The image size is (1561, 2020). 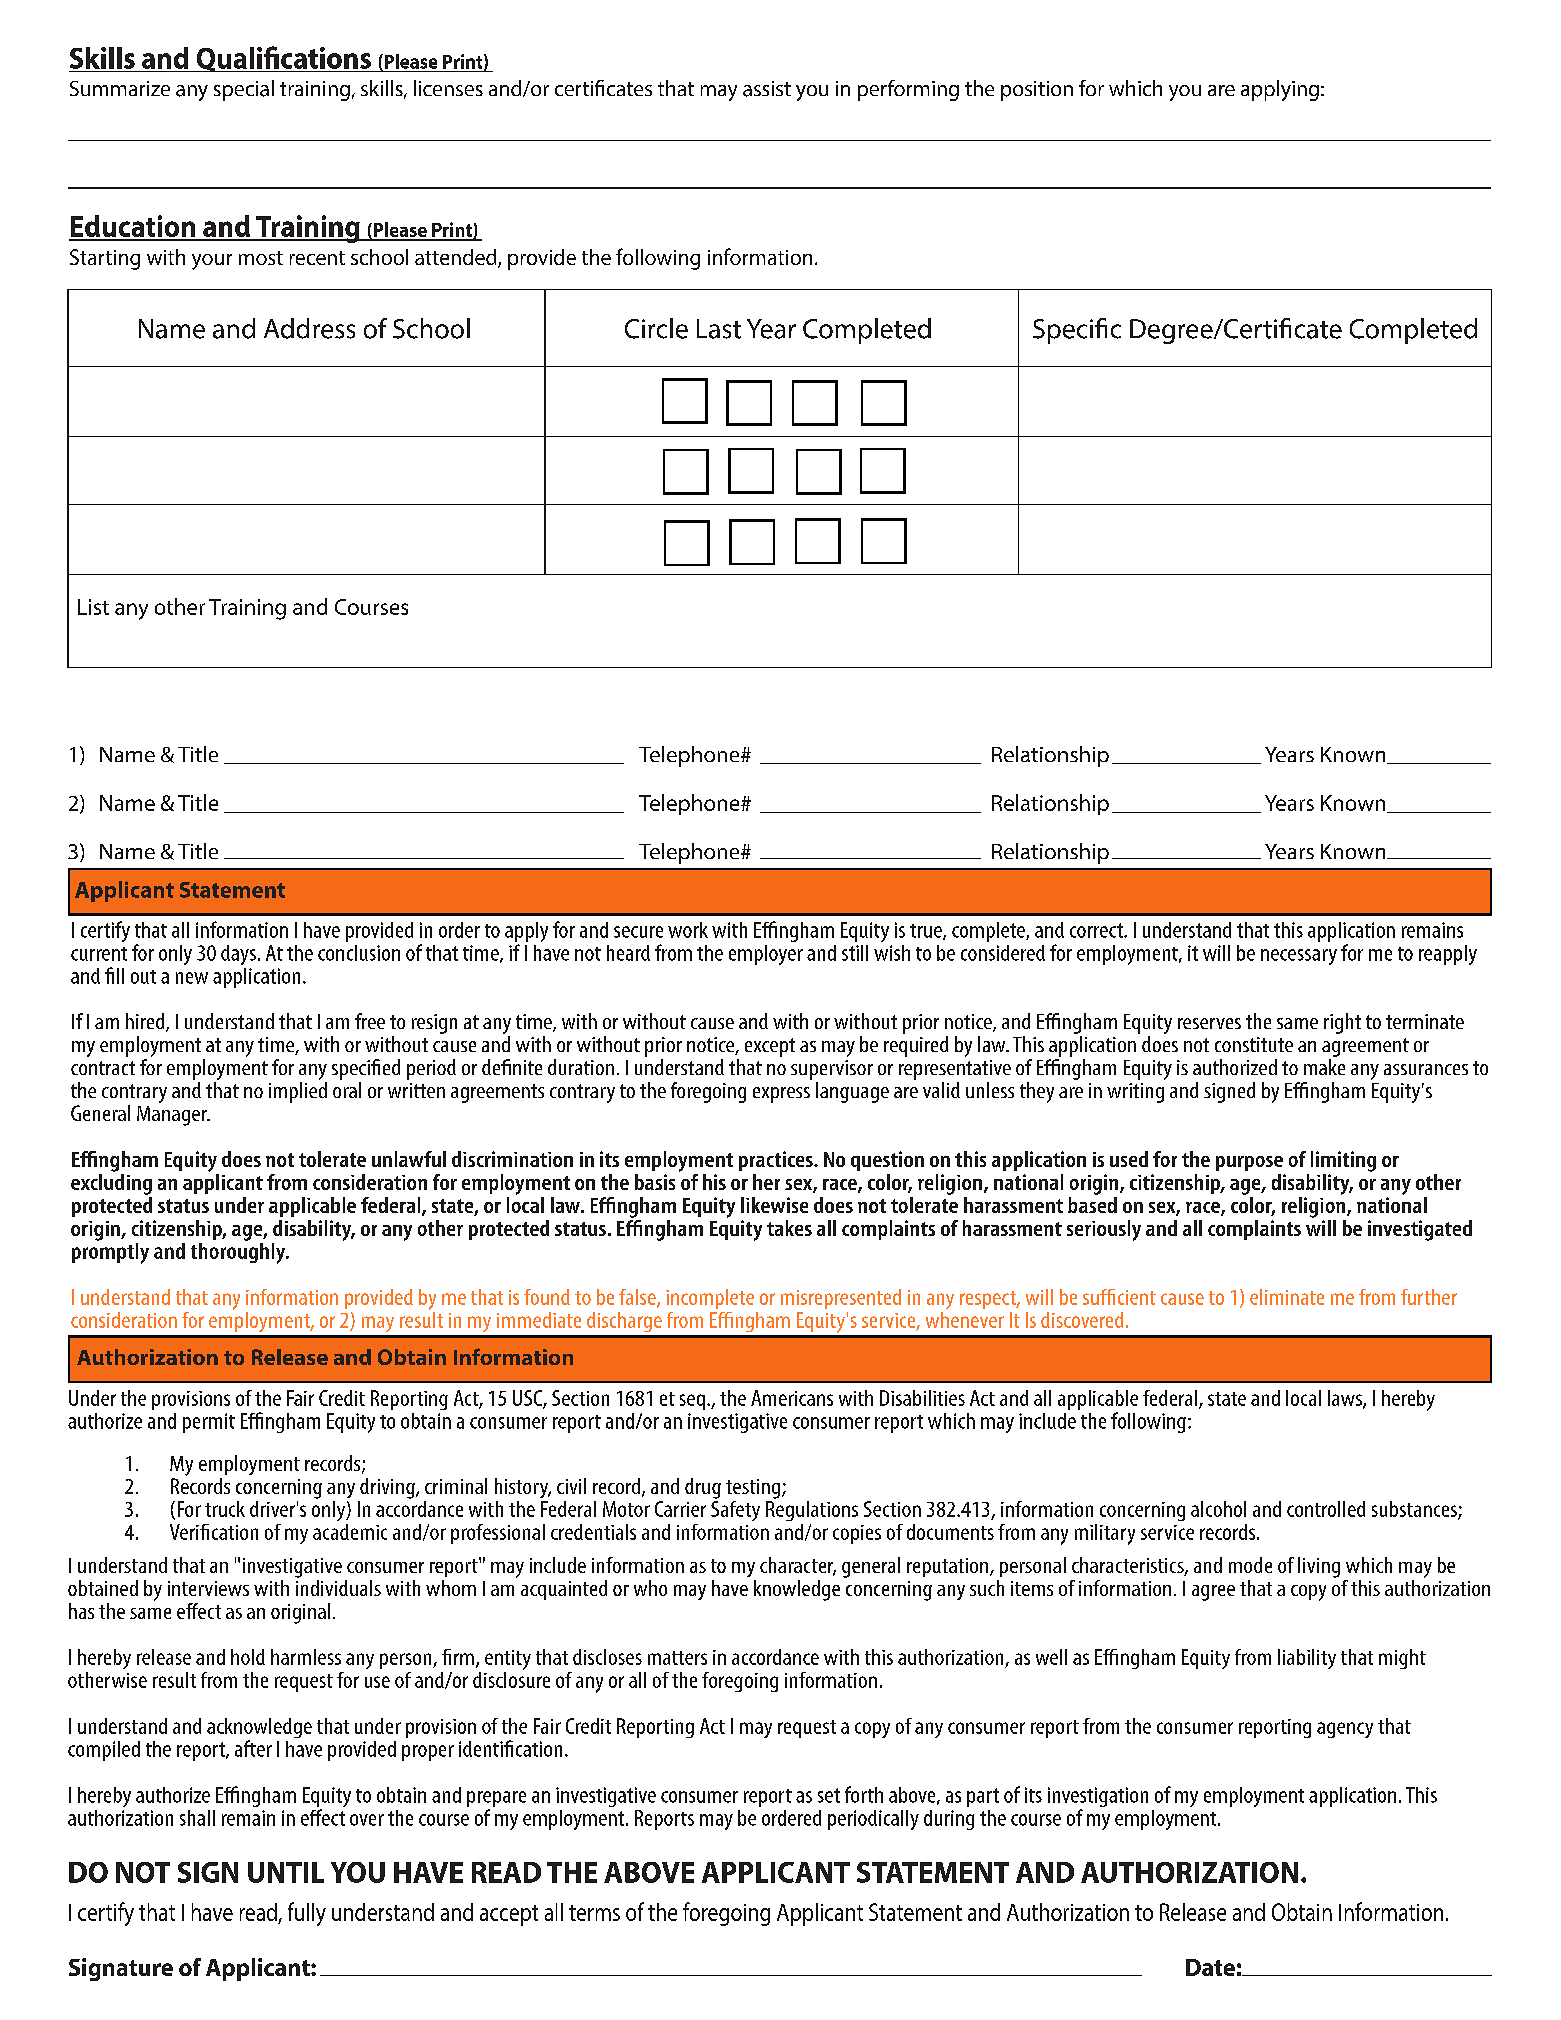 I want to click on Summarize, so click(x=120, y=88).
